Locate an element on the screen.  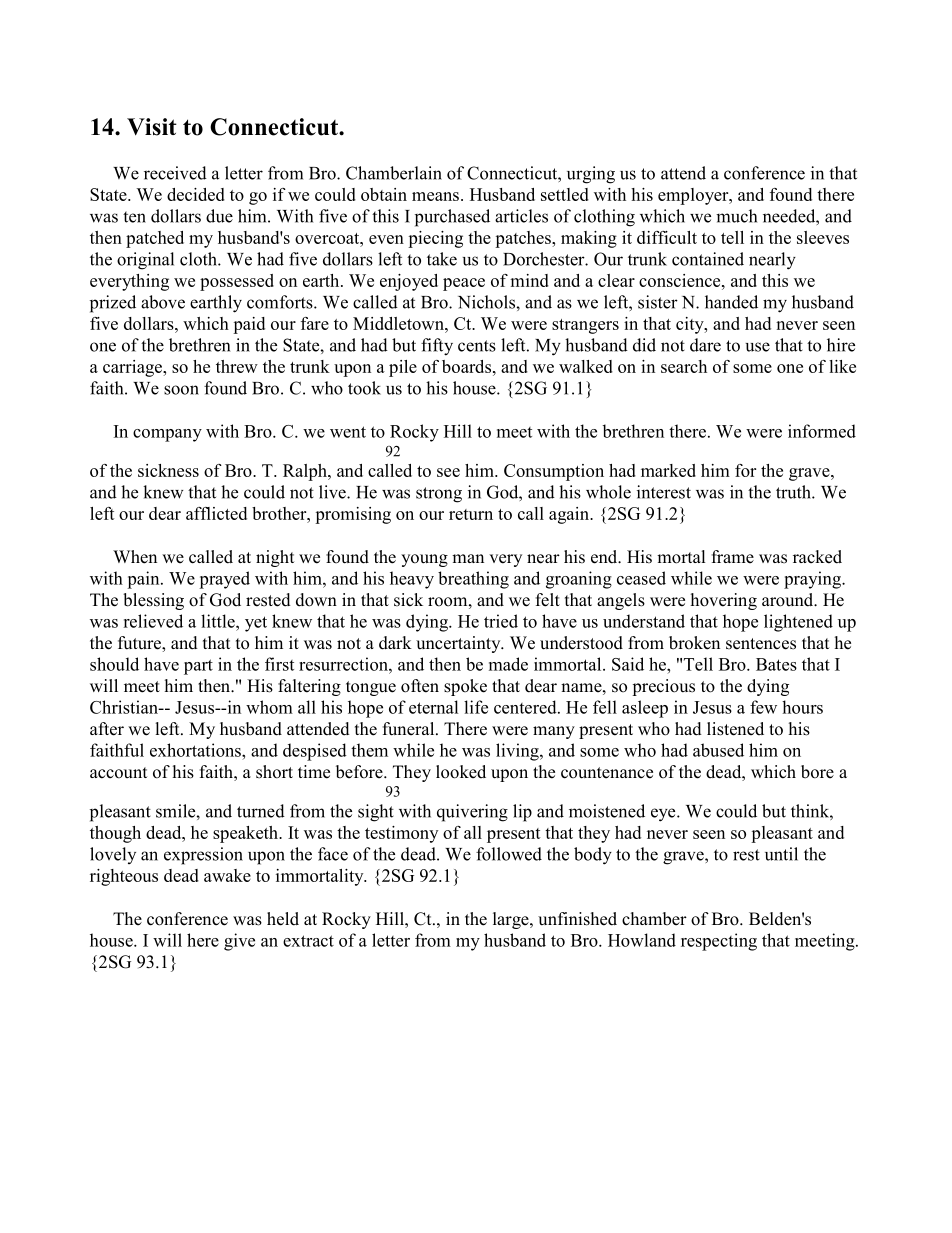
return is located at coordinates (471, 514).
